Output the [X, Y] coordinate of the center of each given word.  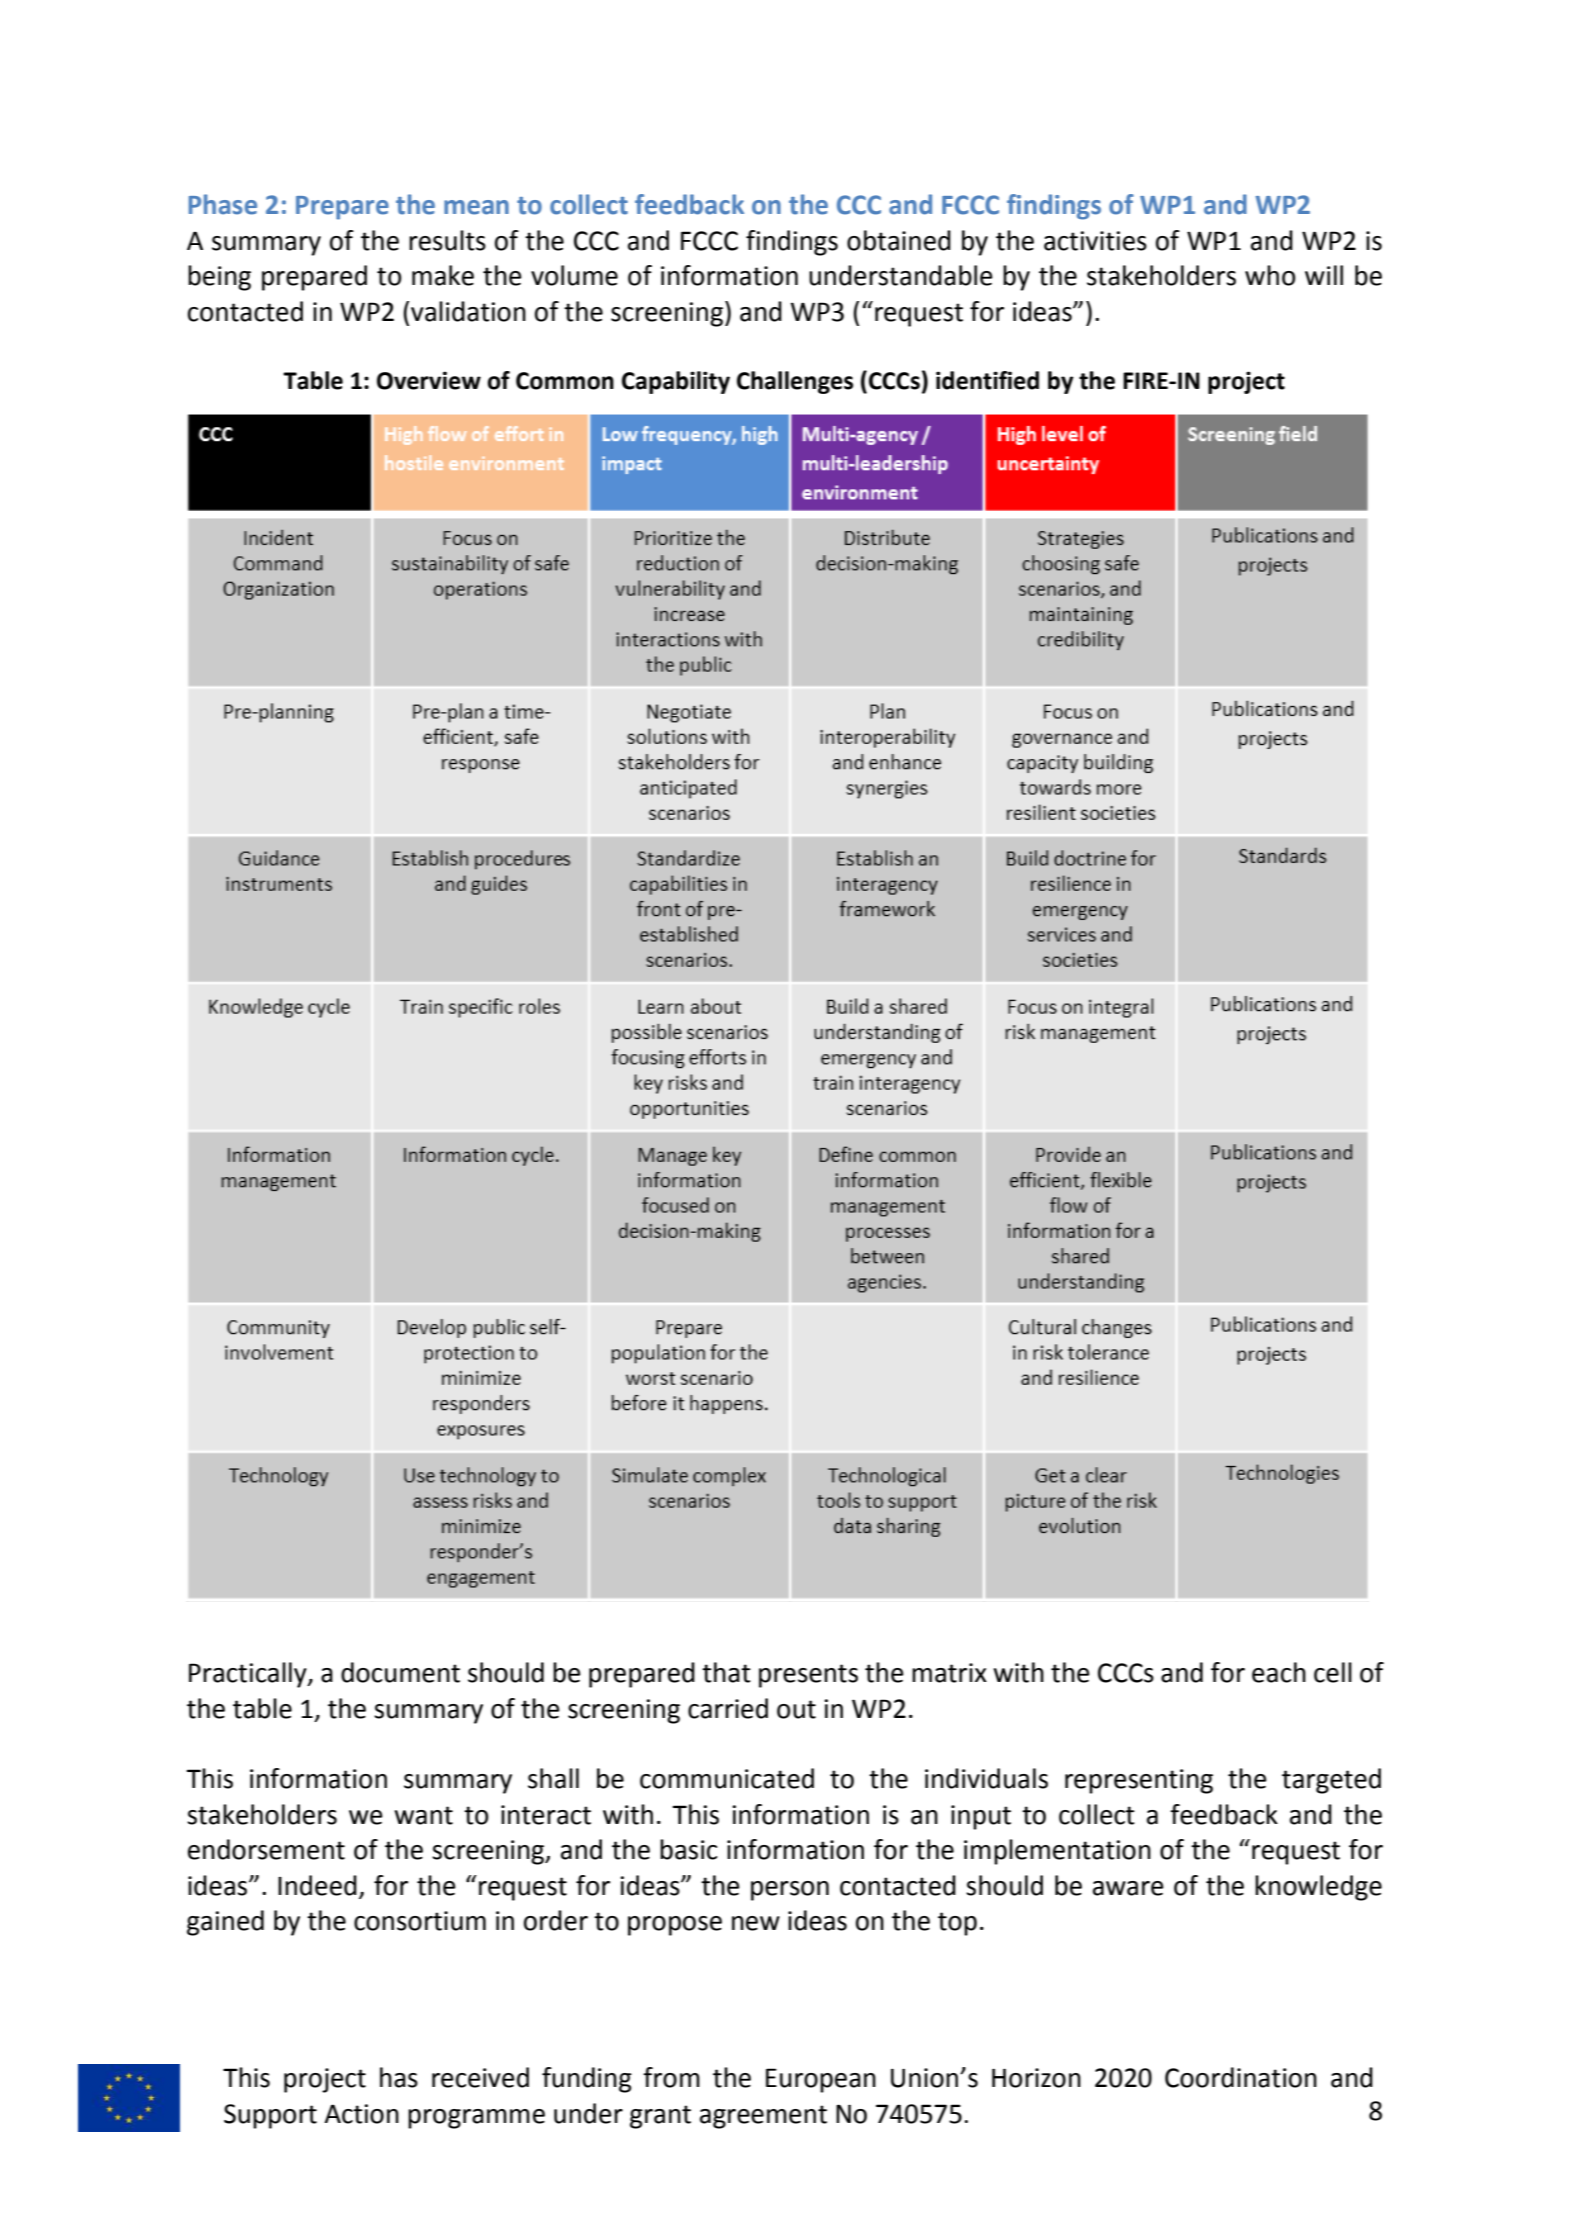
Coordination [1241, 2077]
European [821, 2080]
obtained [899, 240]
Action [361, 2114]
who [1270, 275]
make [443, 275]
